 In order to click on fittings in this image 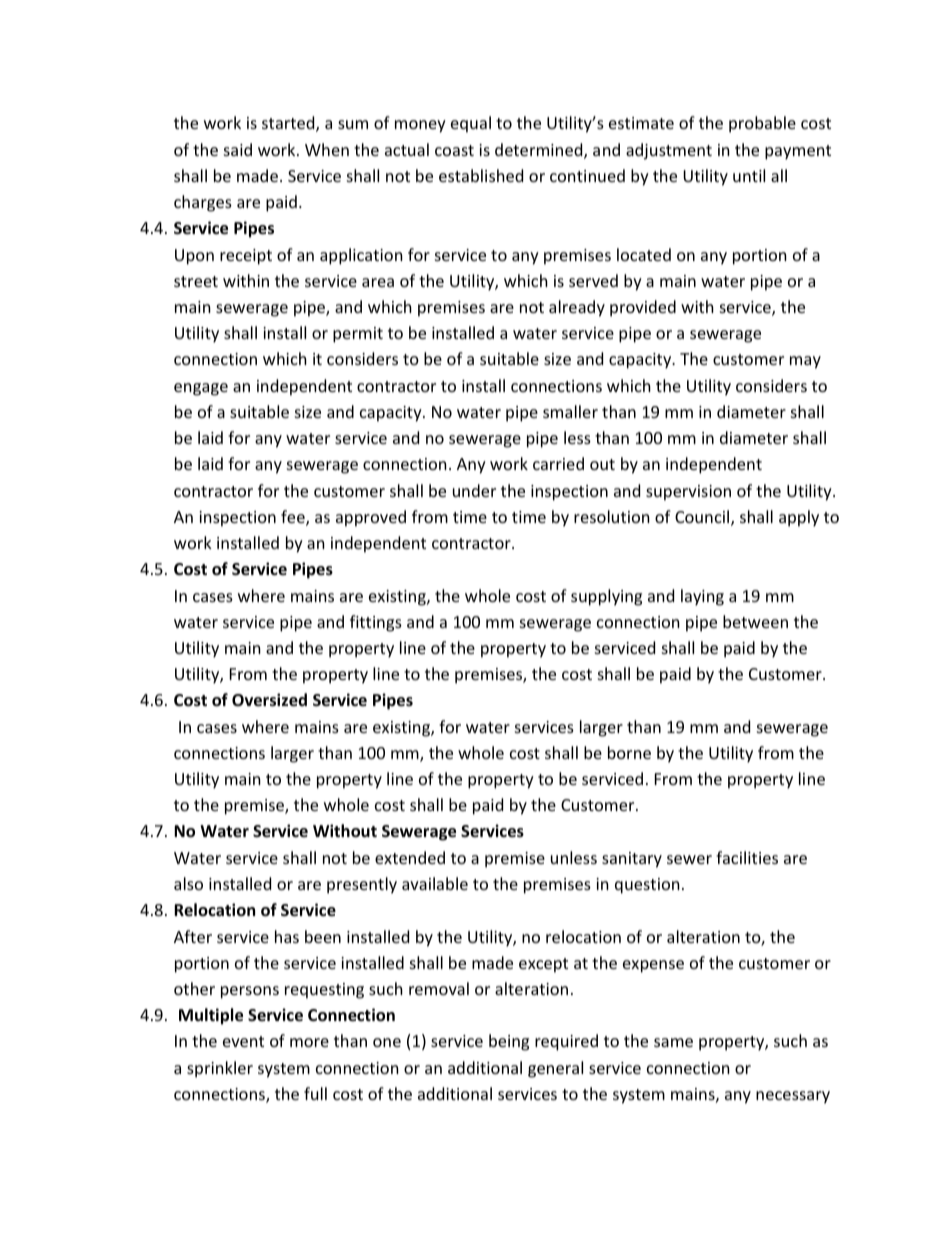, I will do `click(376, 623)`.
